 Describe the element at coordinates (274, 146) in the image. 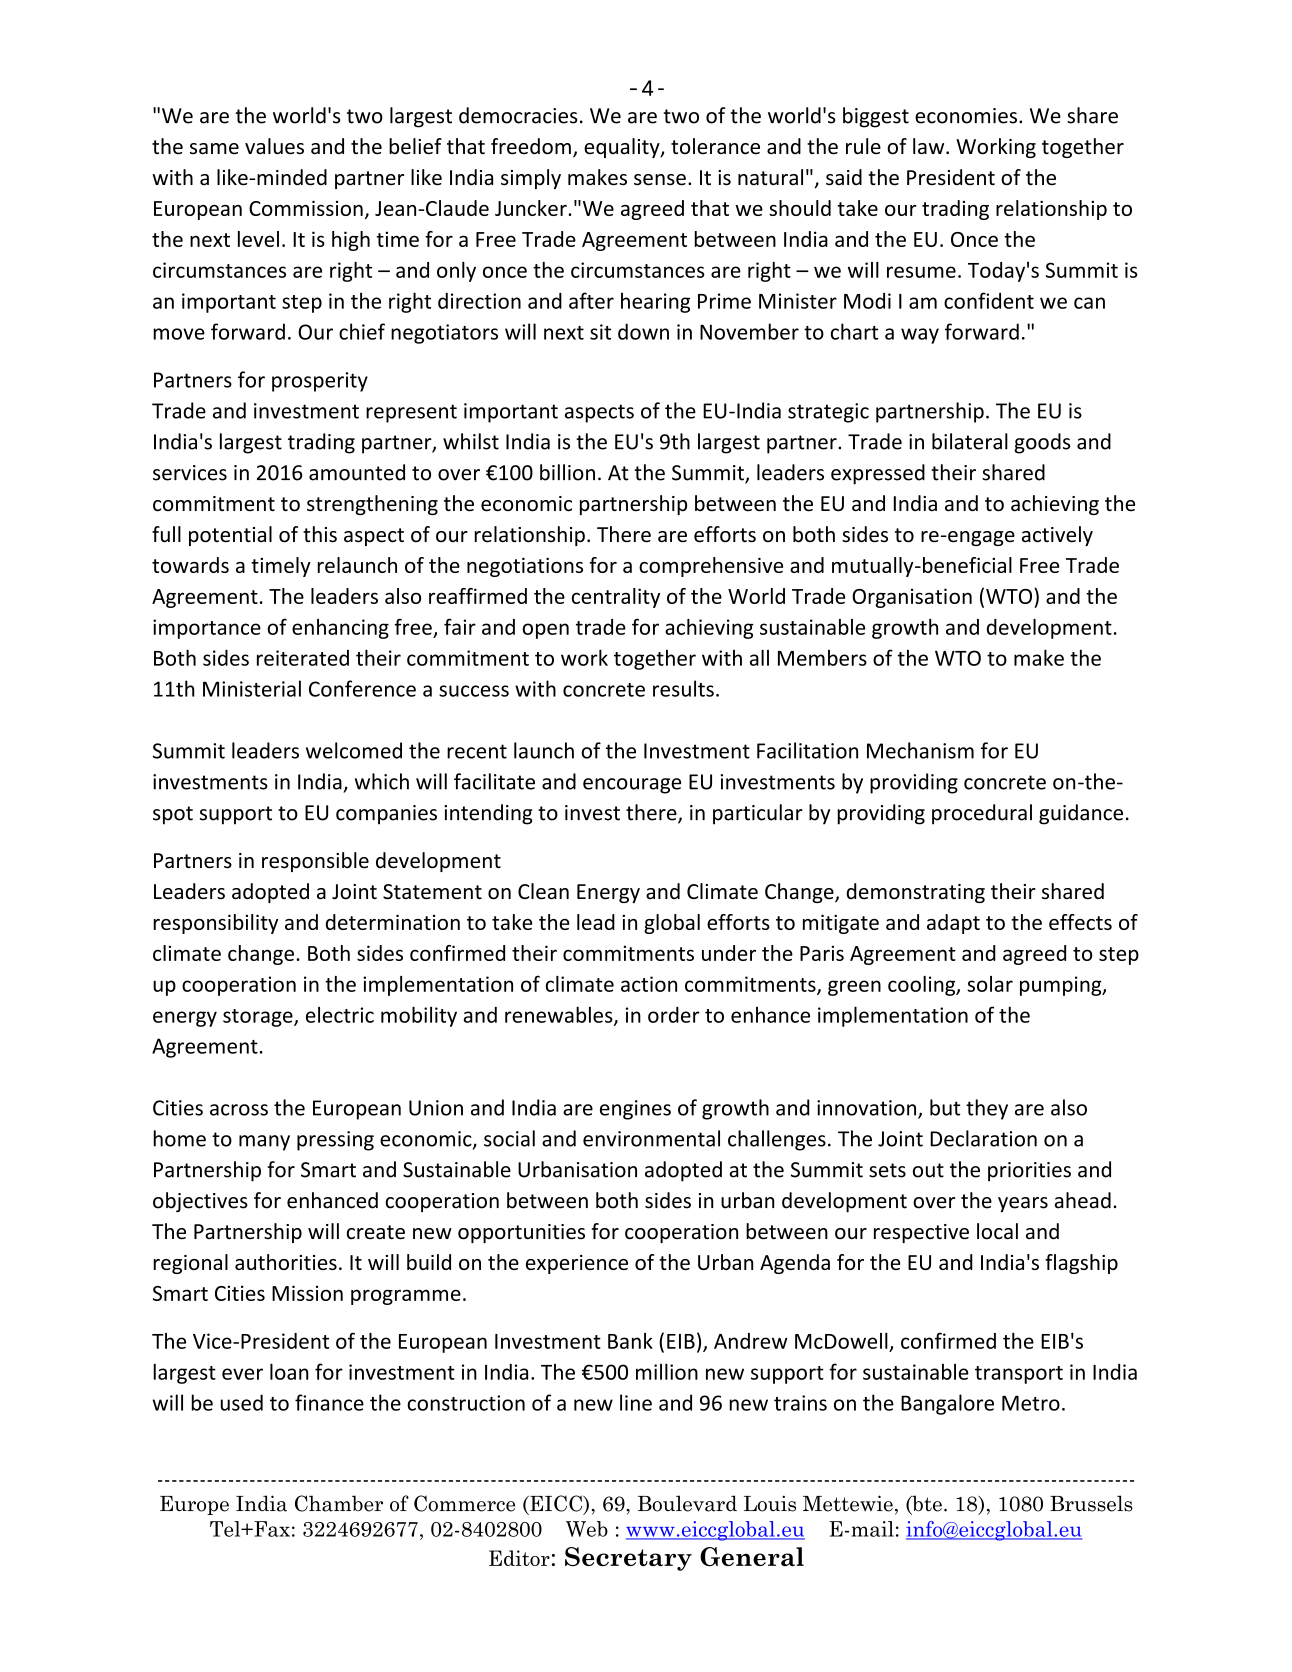

I see `values` at that location.
